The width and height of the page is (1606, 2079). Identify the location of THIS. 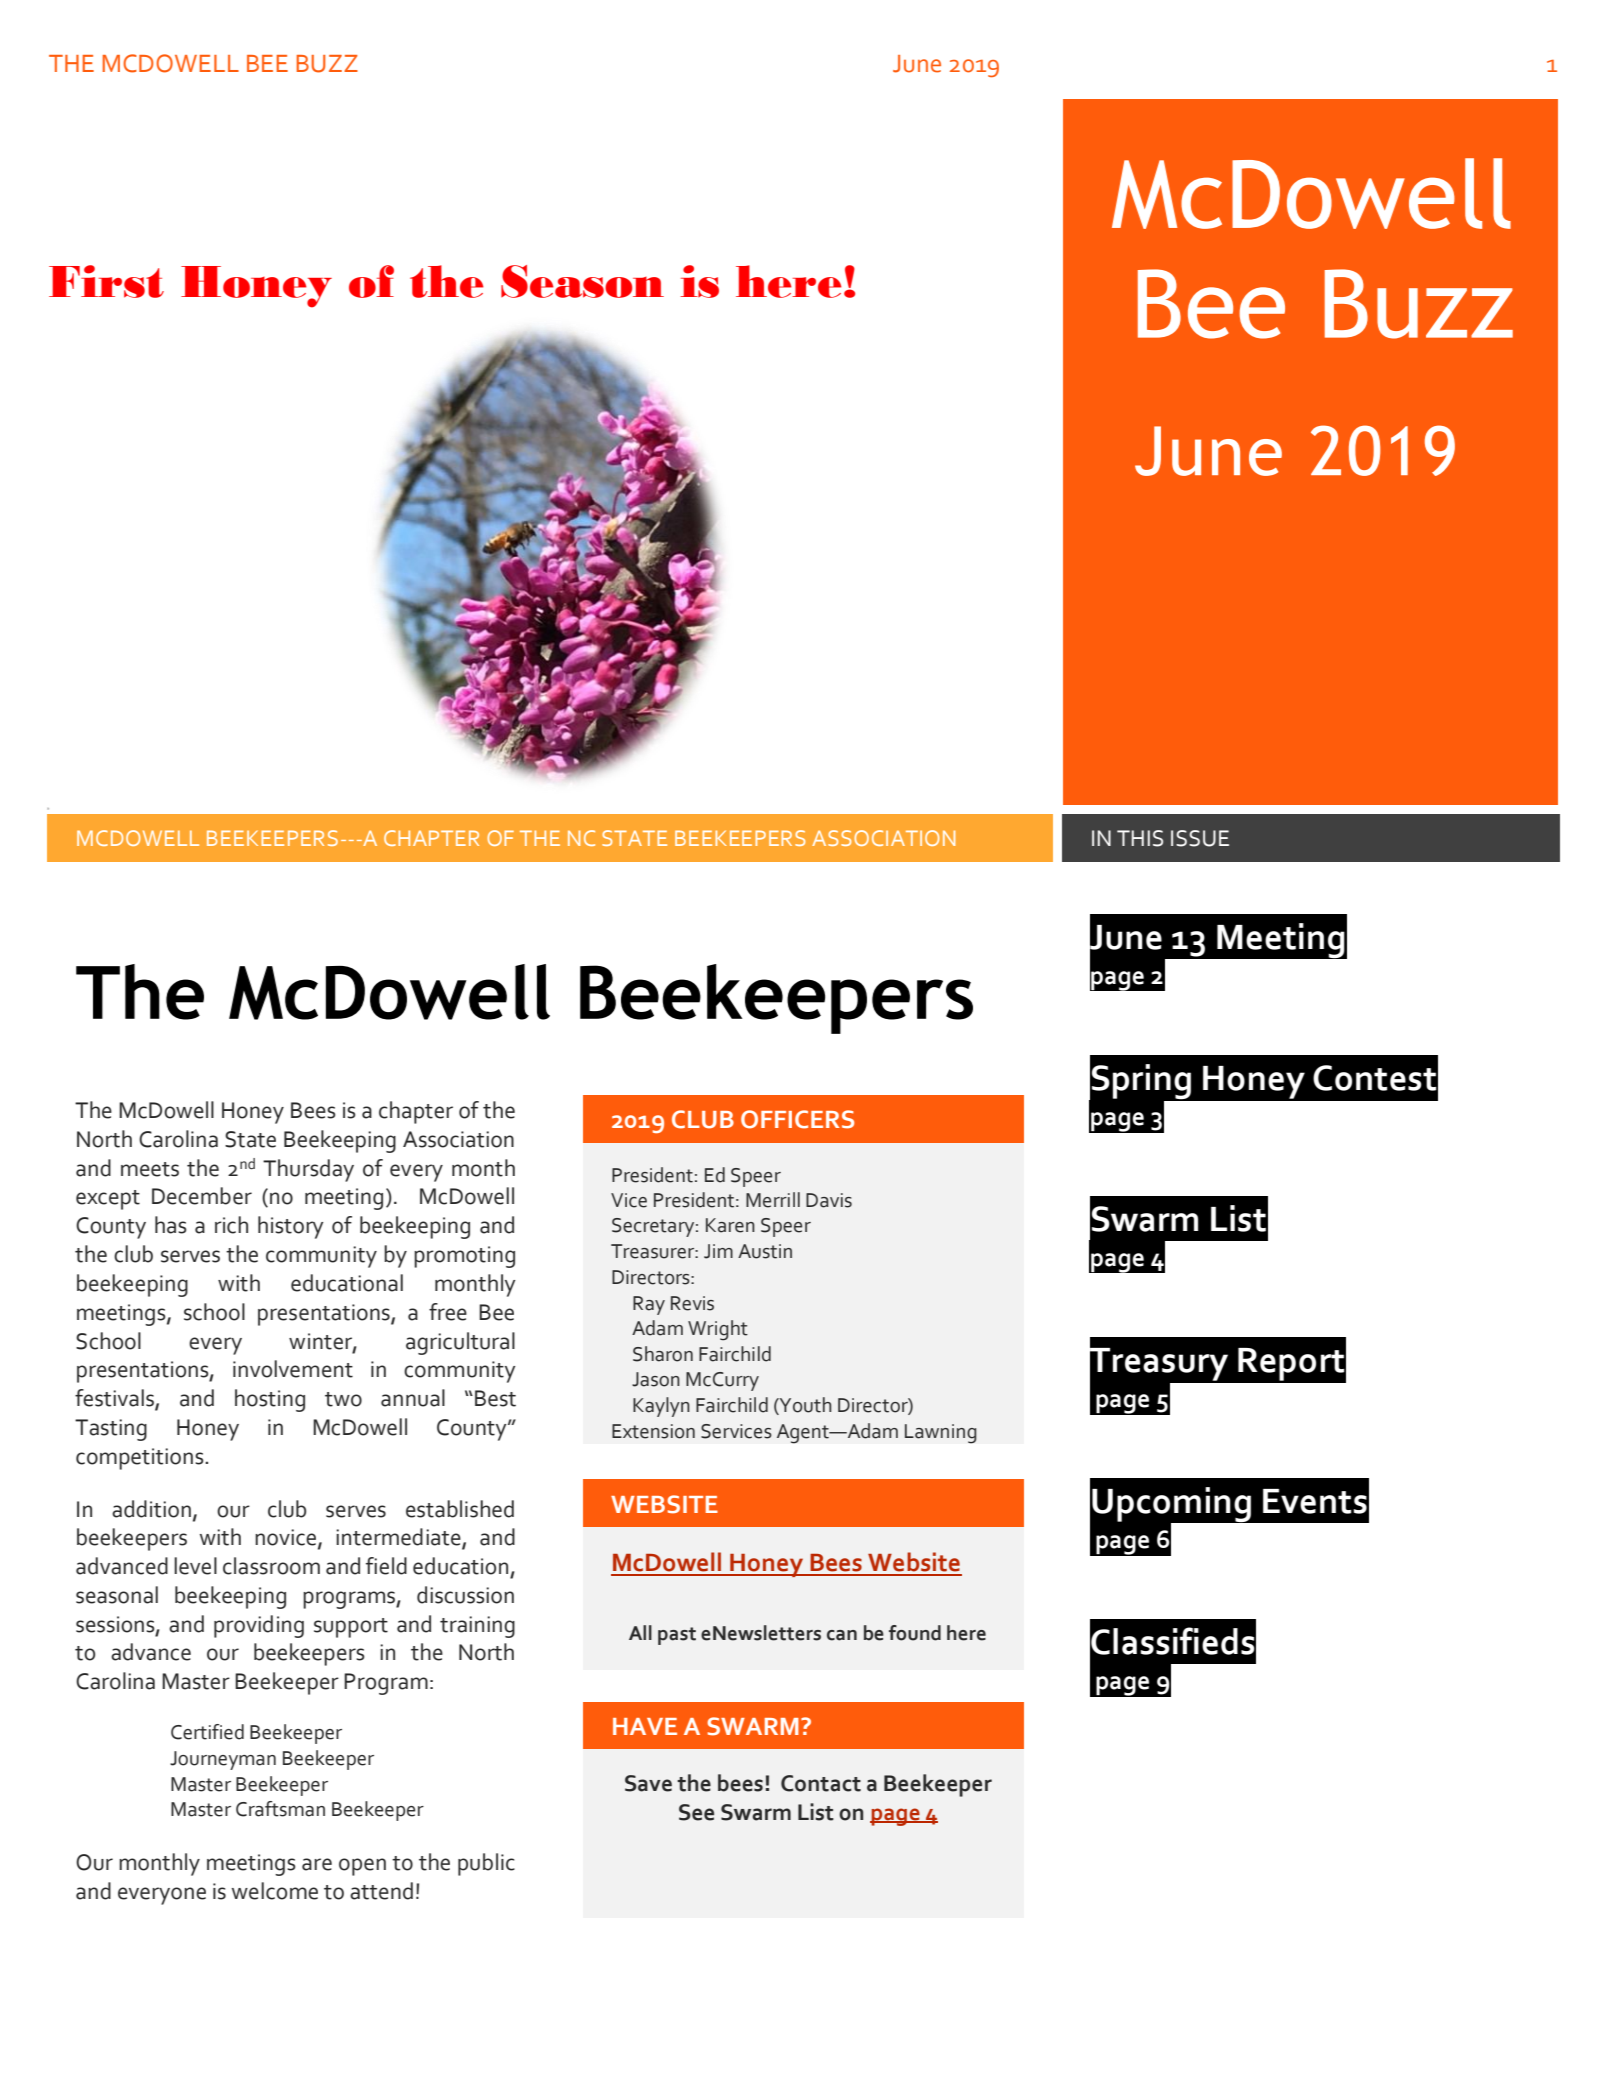
(1140, 838).
